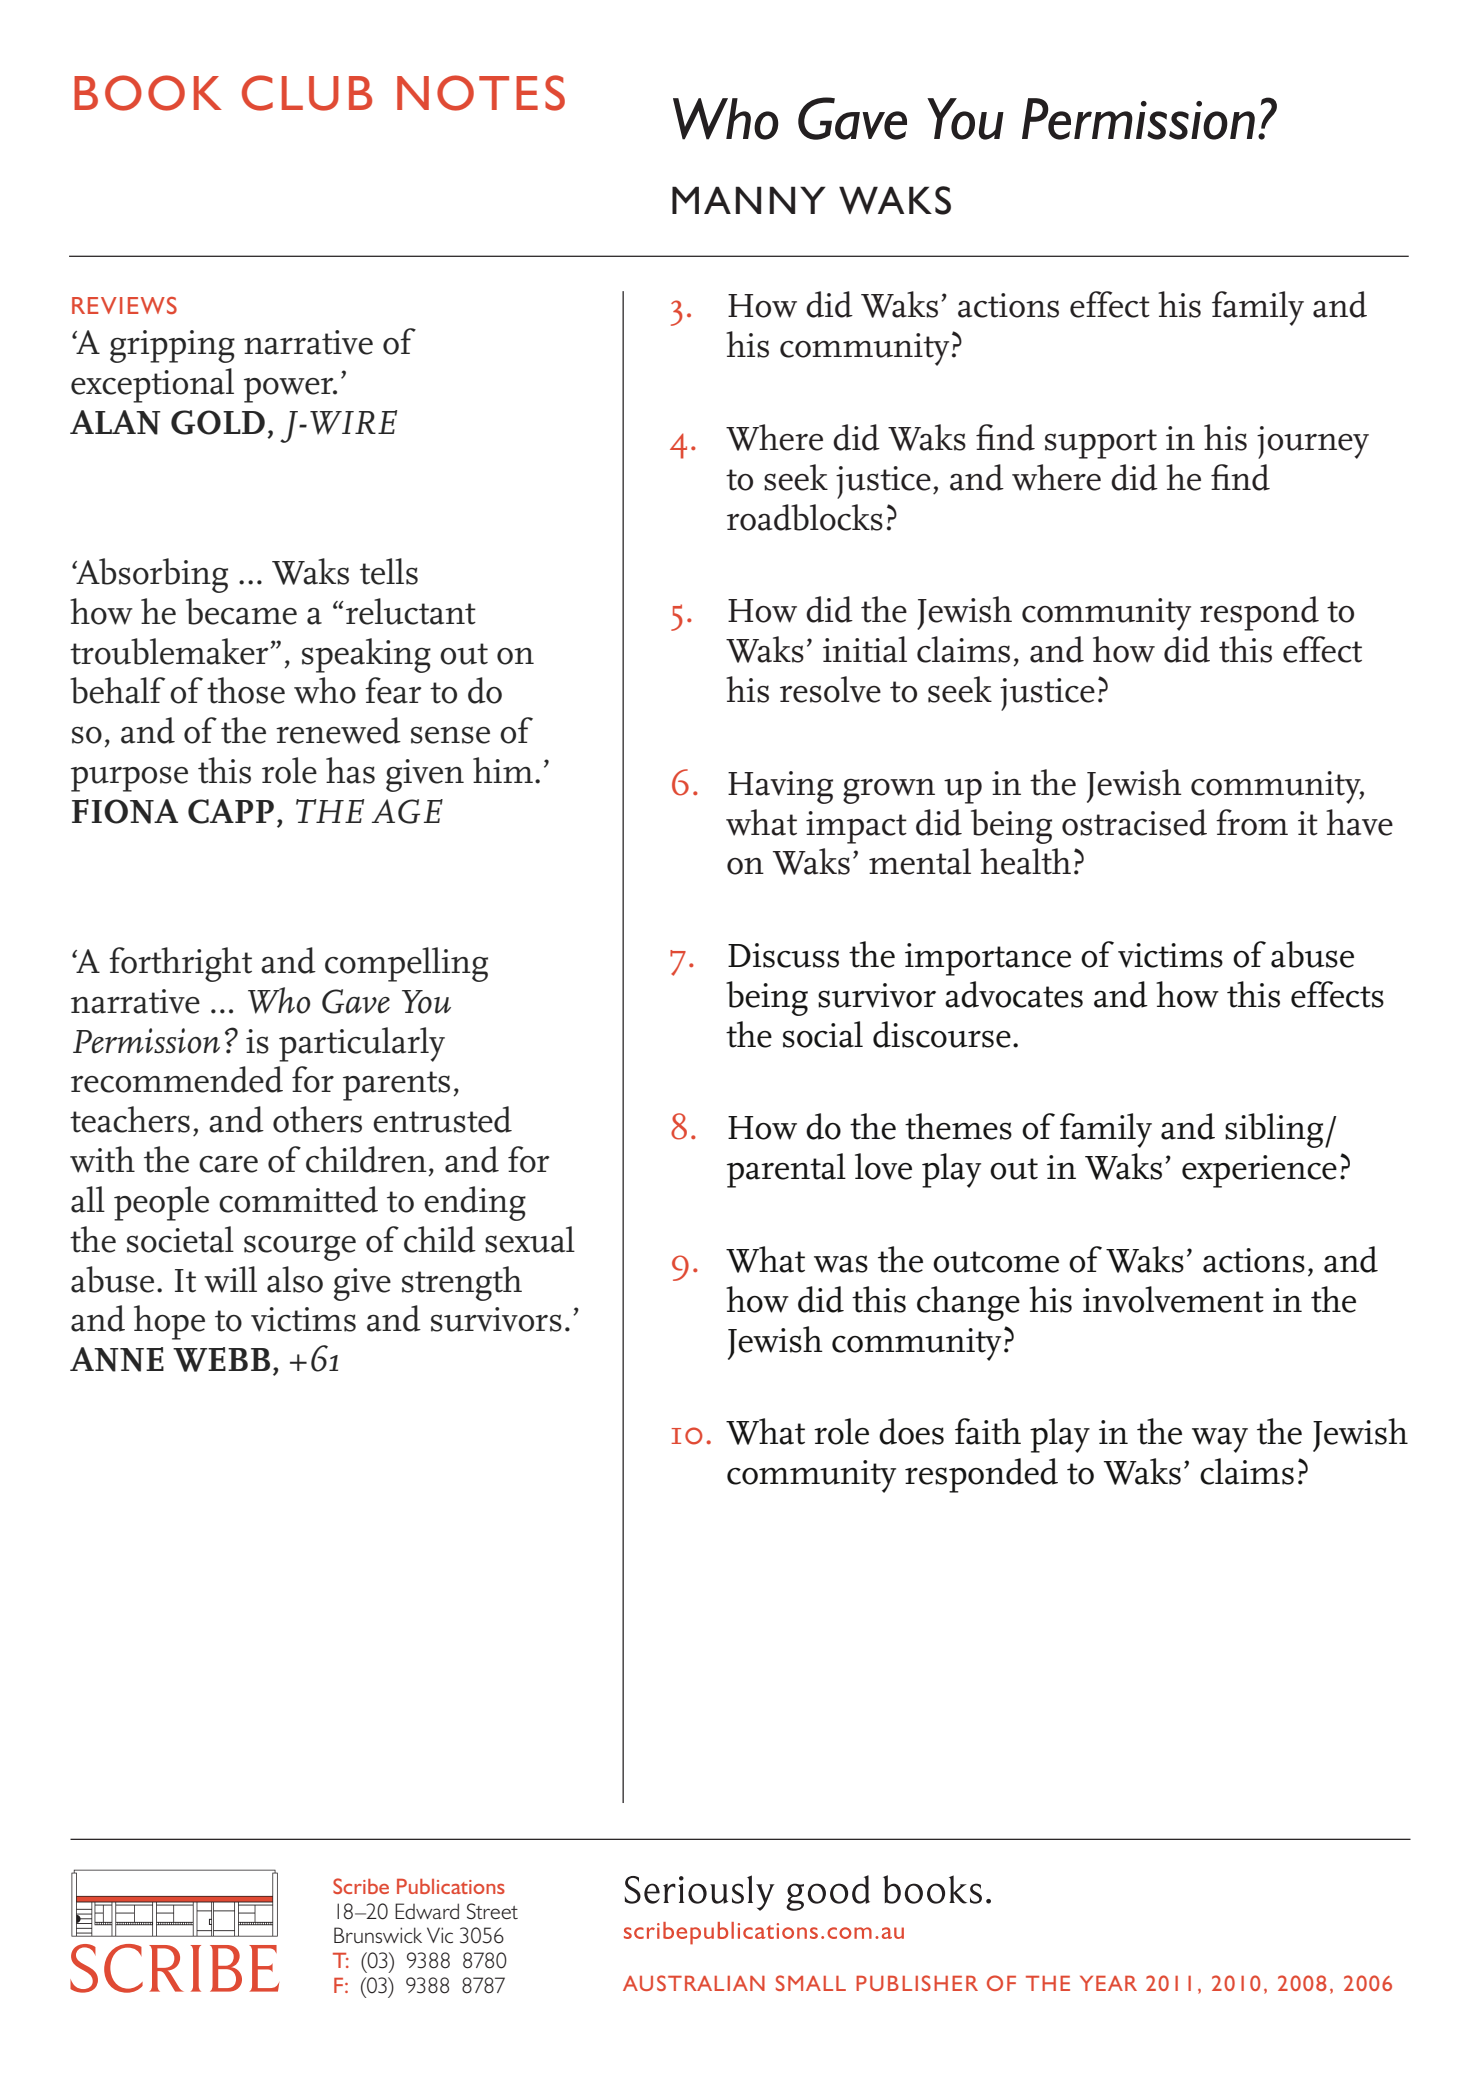 The image size is (1481, 2095). I want to click on CLUB, so click(307, 93).
